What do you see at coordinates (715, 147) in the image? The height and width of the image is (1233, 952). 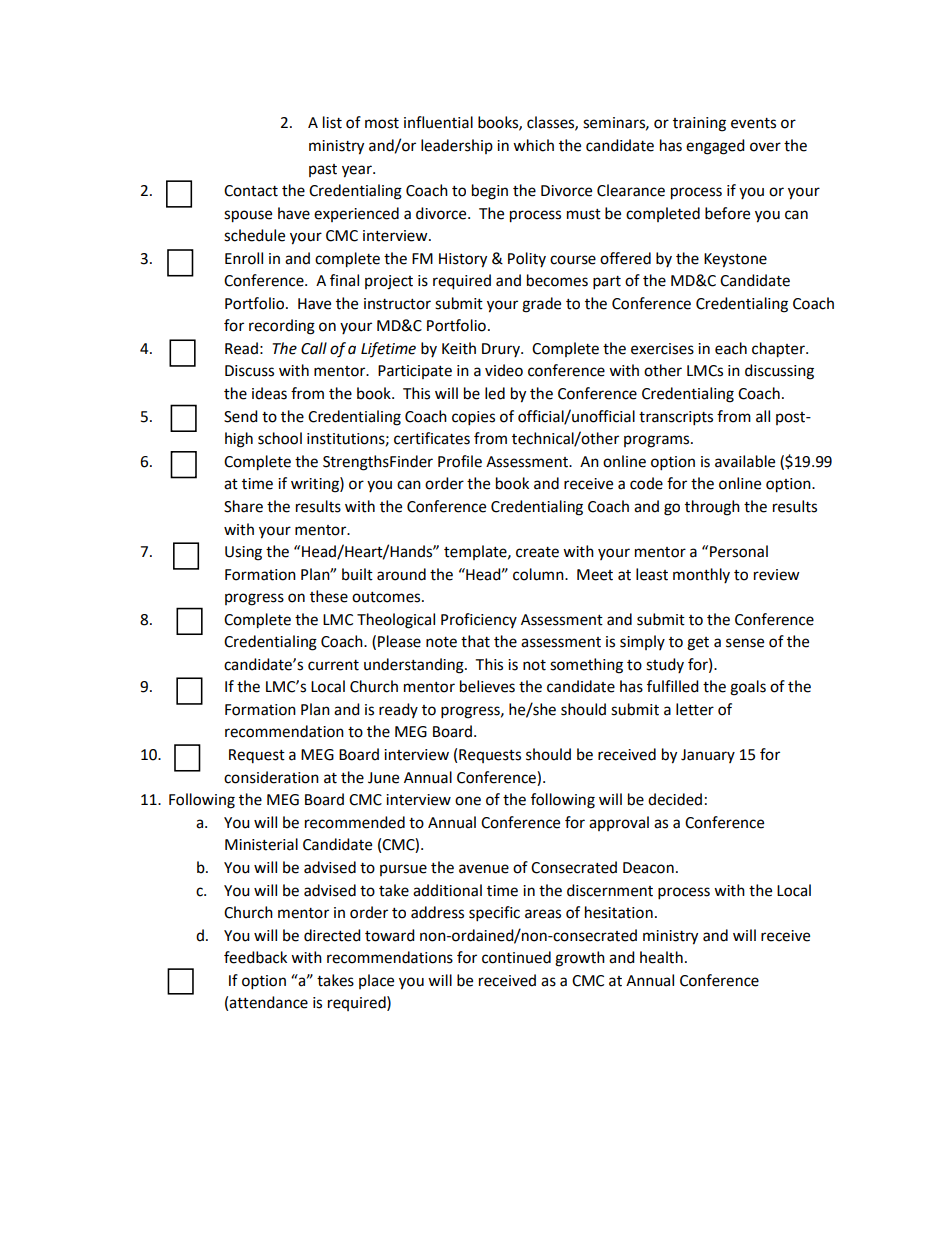 I see `engaged` at bounding box center [715, 147].
